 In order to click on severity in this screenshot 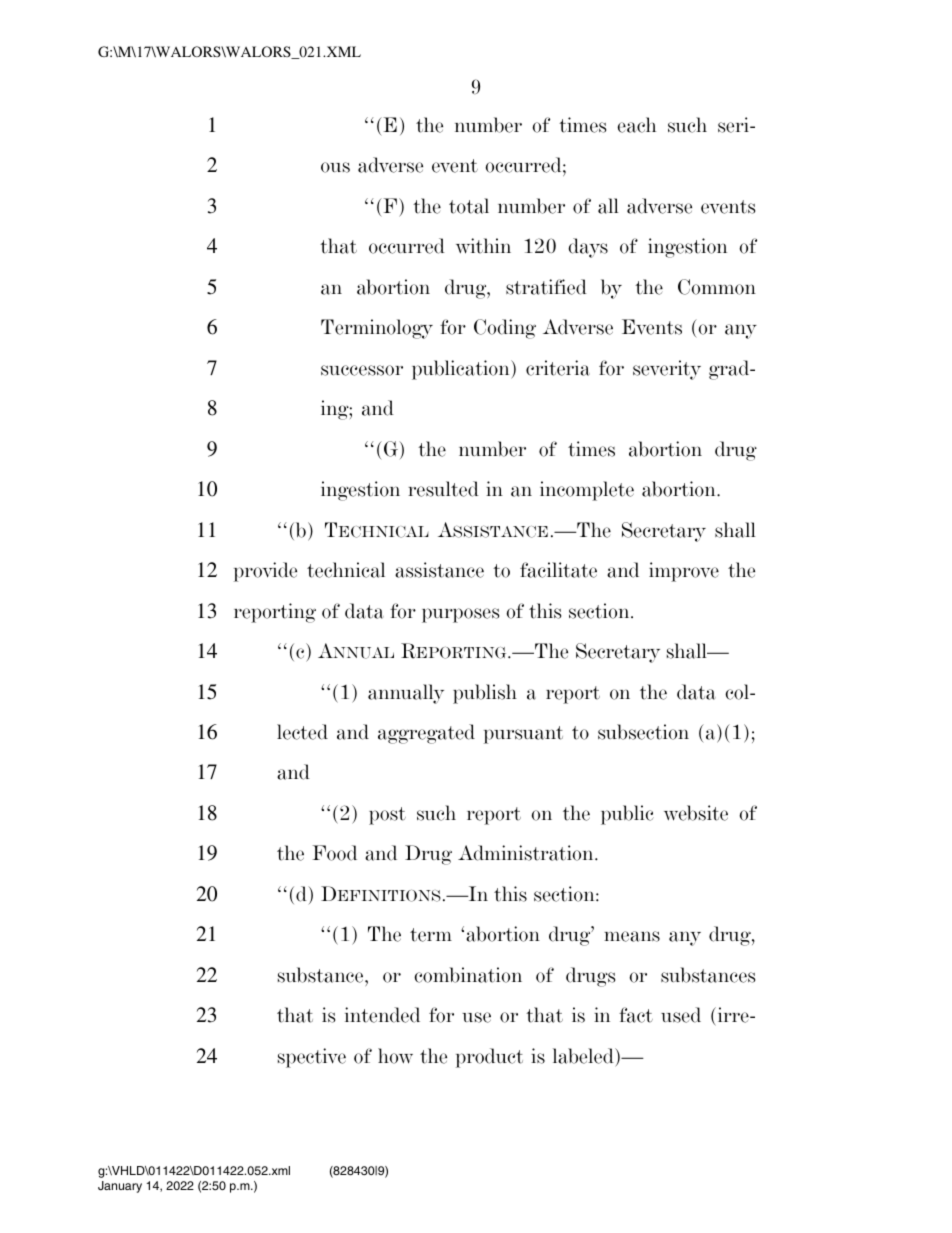, I will do `click(667, 370)`.
